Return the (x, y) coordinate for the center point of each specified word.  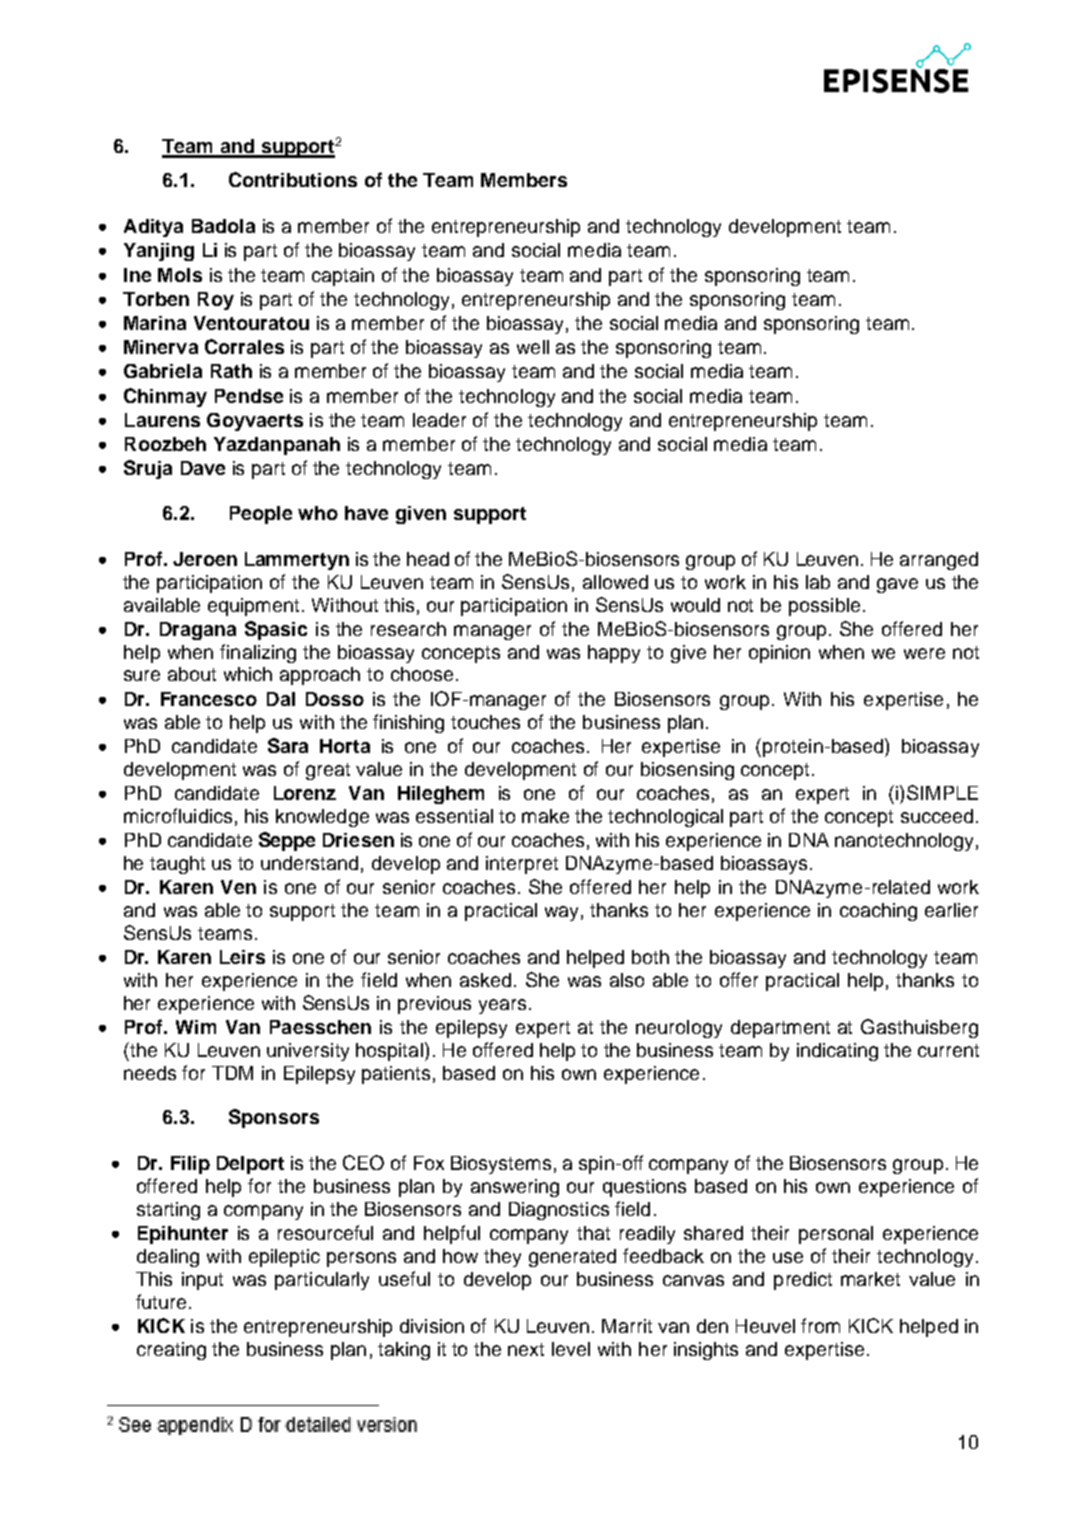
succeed (937, 816)
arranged (939, 561)
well (533, 347)
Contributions (293, 179)
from (820, 1325)
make (545, 816)
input (202, 1281)
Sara (288, 745)
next (526, 1349)
